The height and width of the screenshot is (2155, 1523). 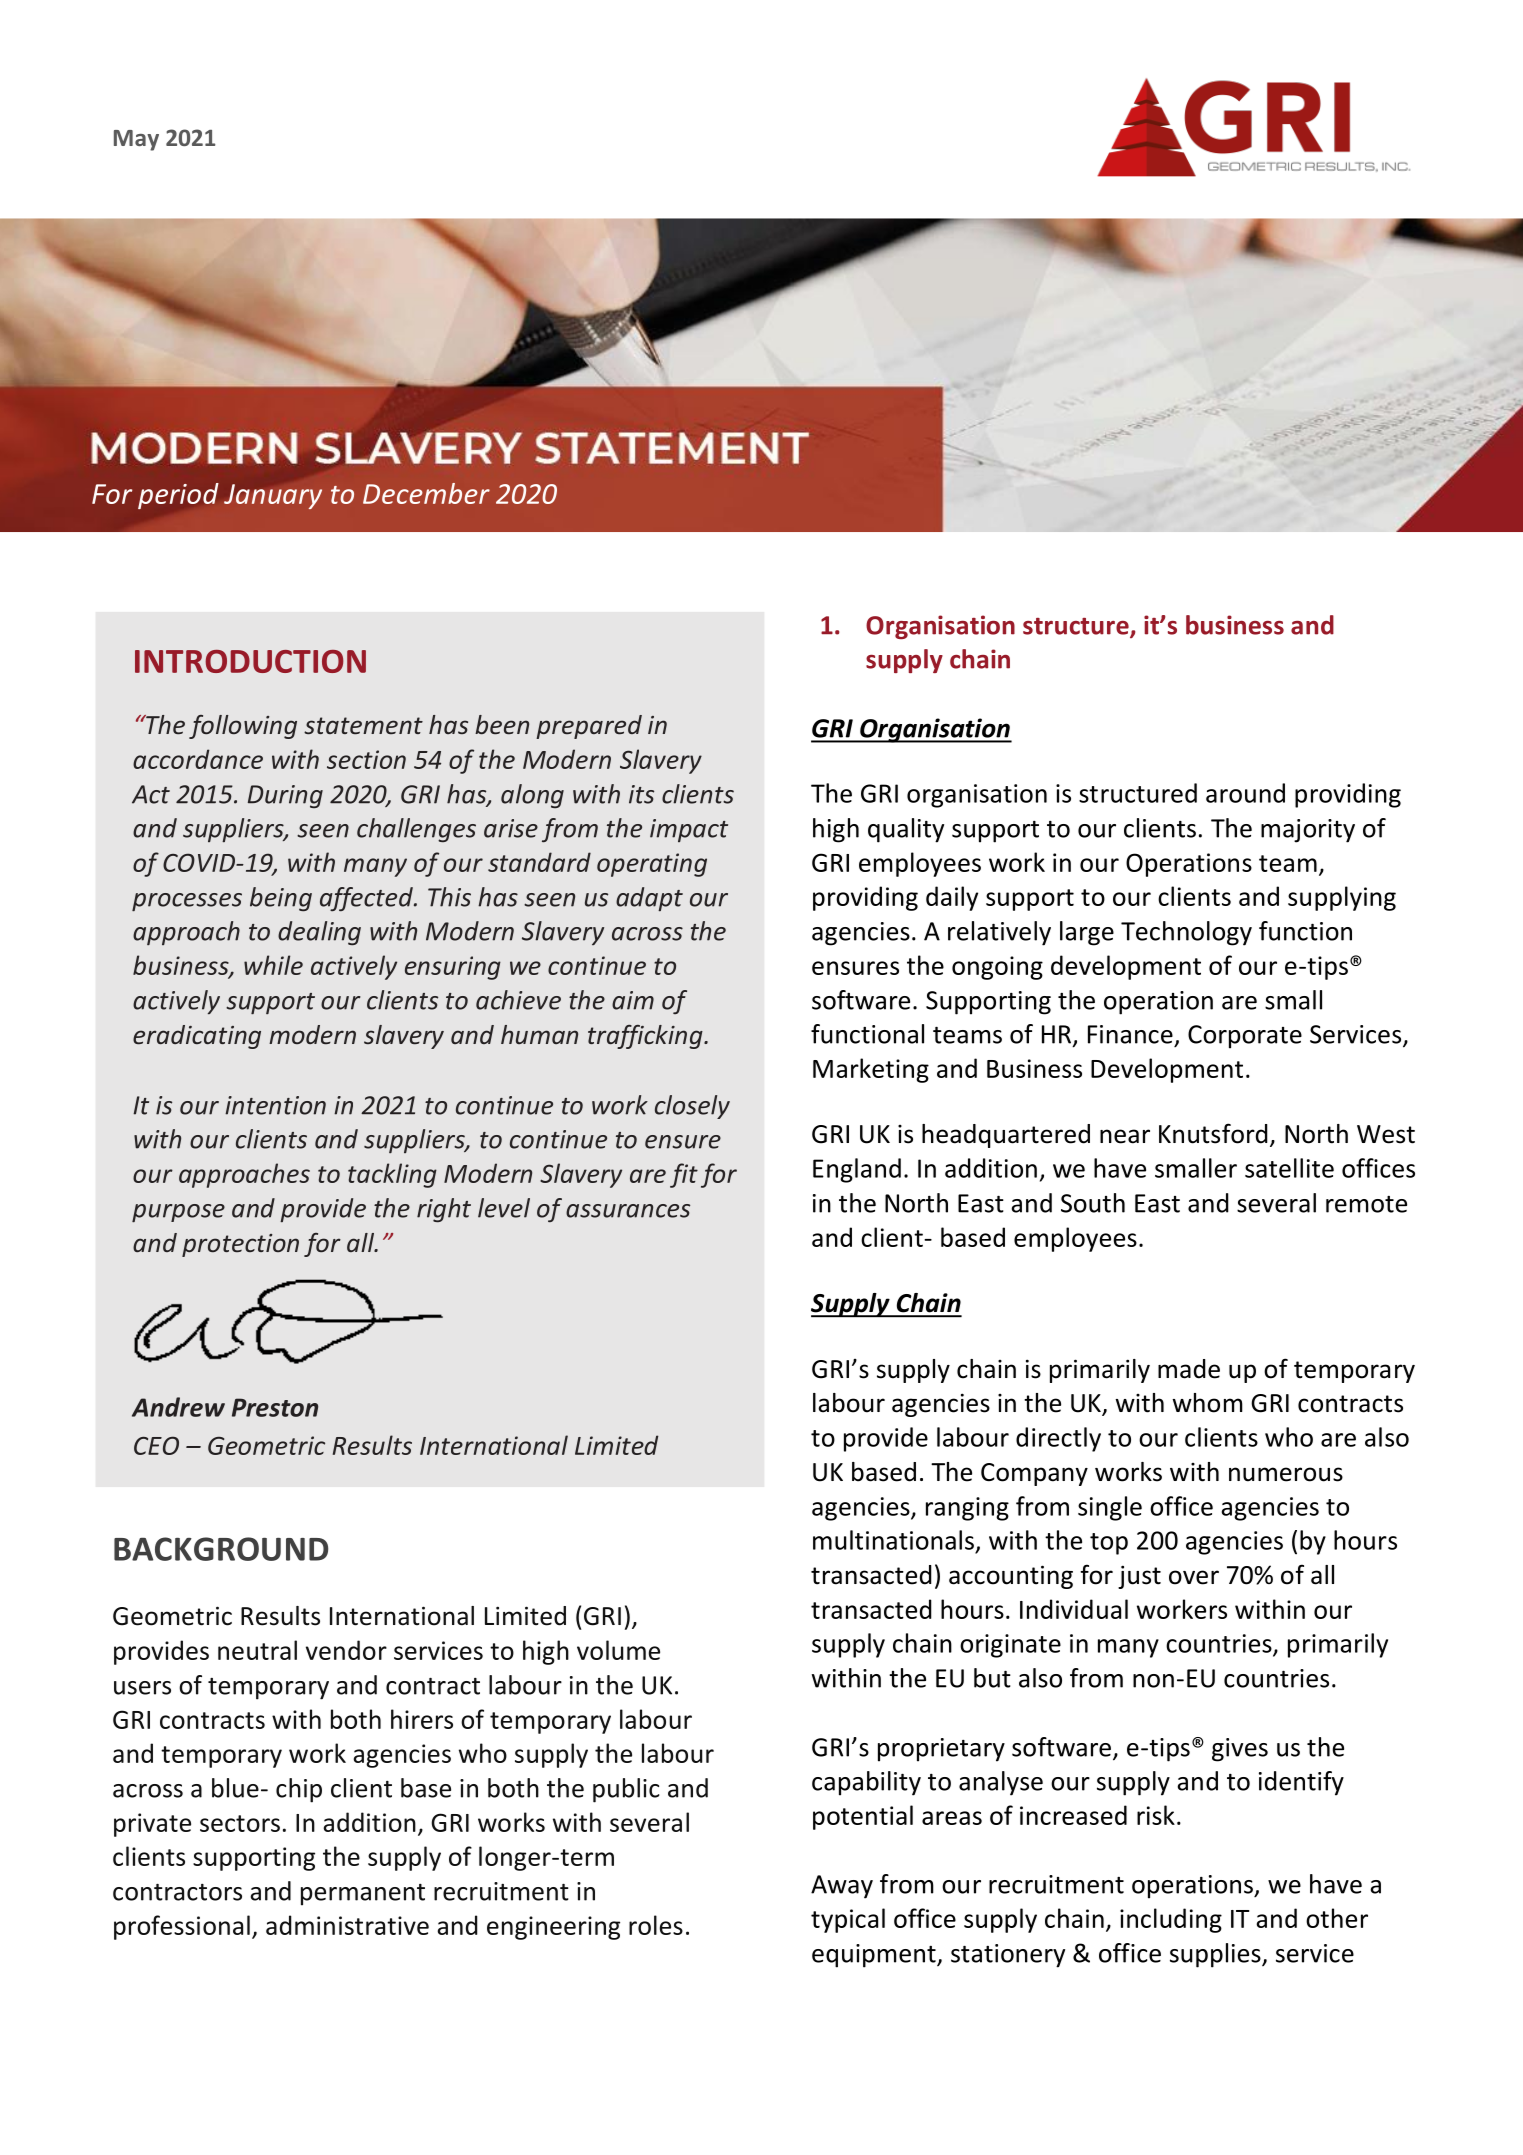 I want to click on impact, so click(x=689, y=830).
